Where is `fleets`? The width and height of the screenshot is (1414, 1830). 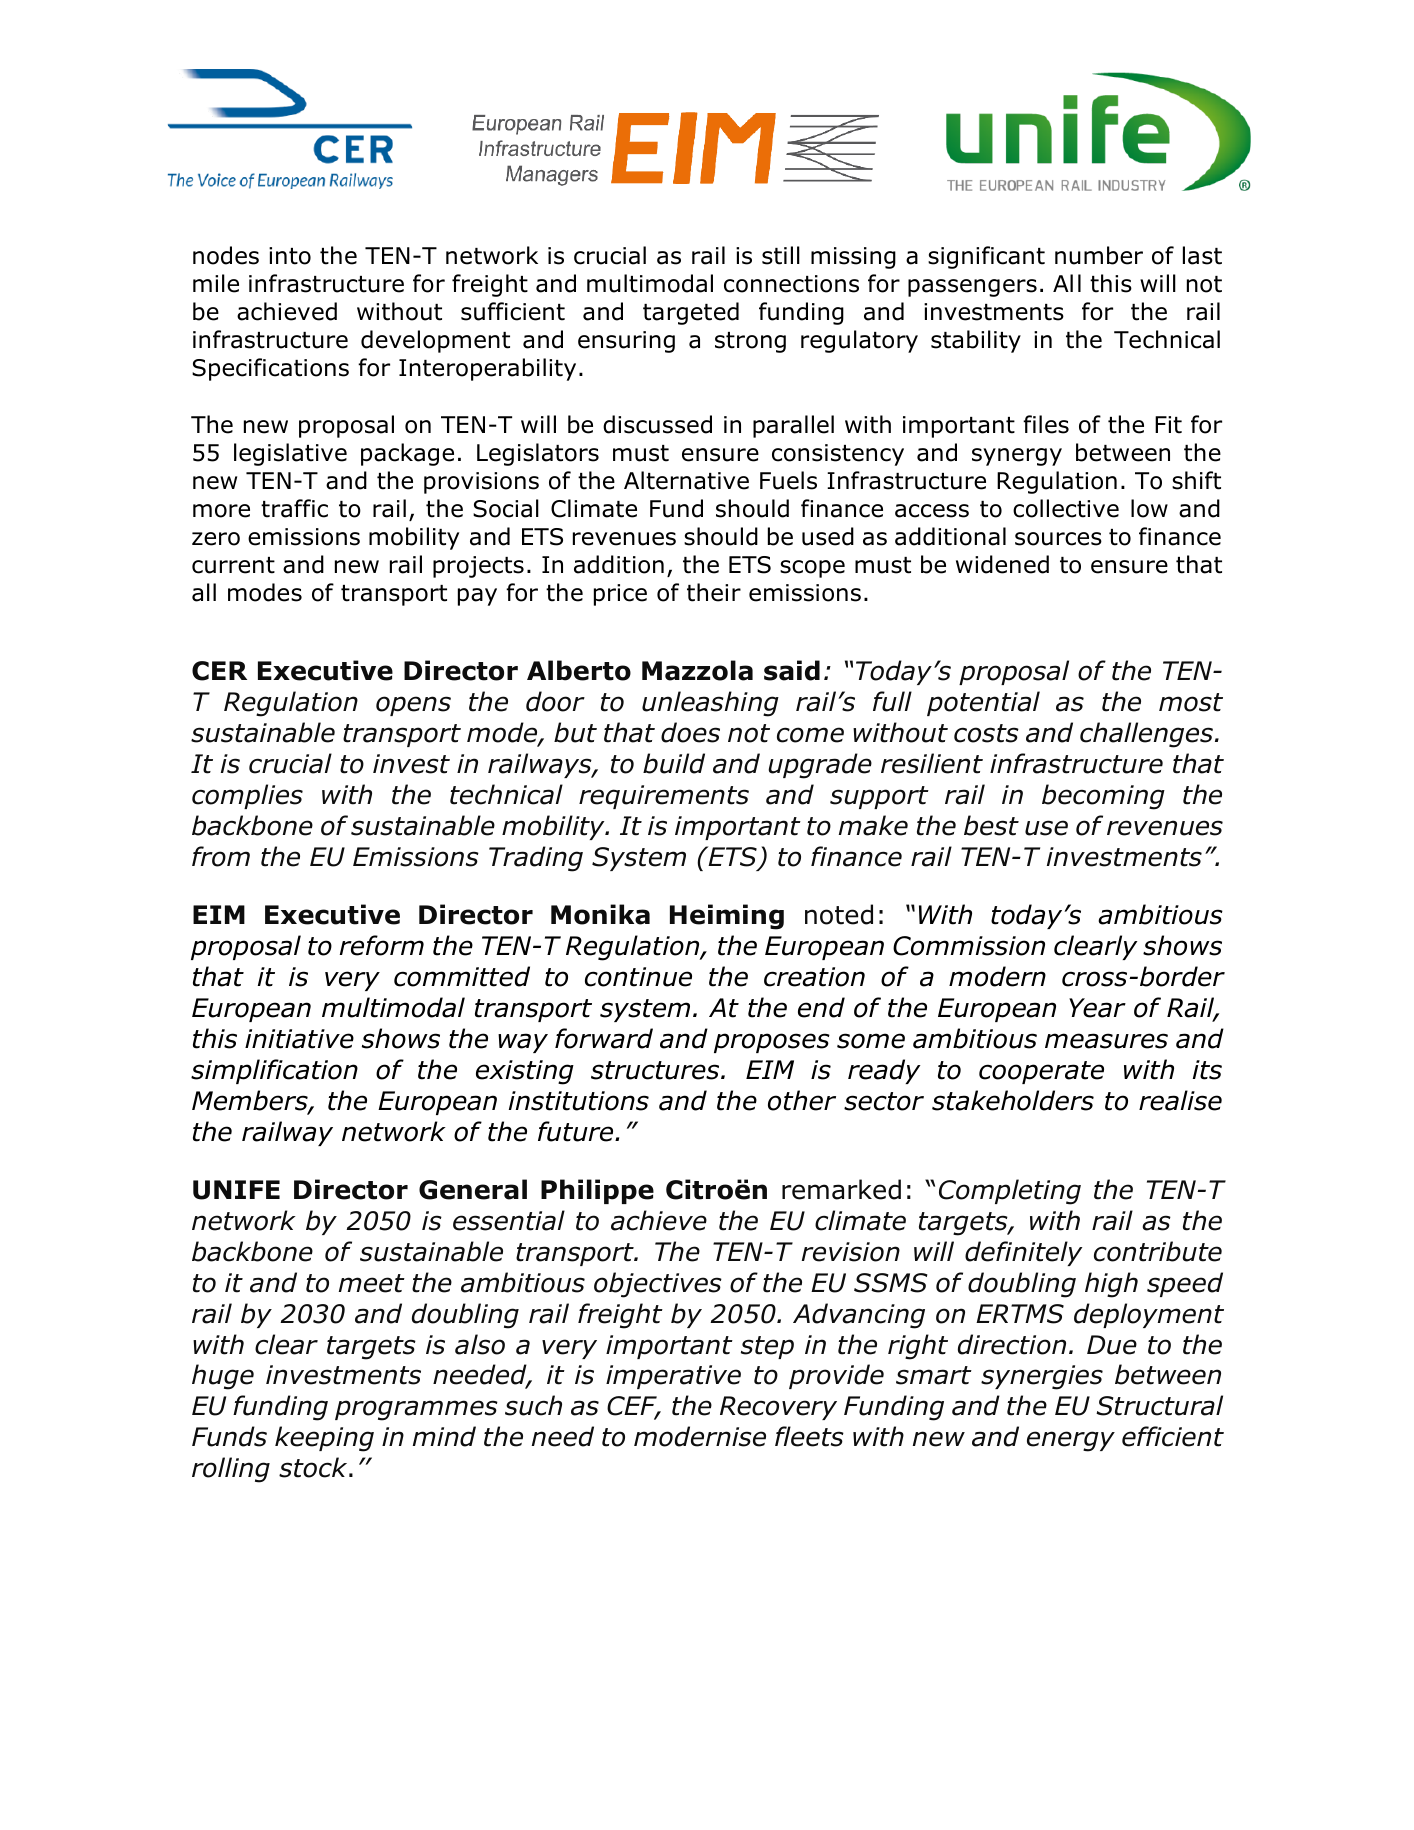
fleets is located at coordinates (809, 1436).
